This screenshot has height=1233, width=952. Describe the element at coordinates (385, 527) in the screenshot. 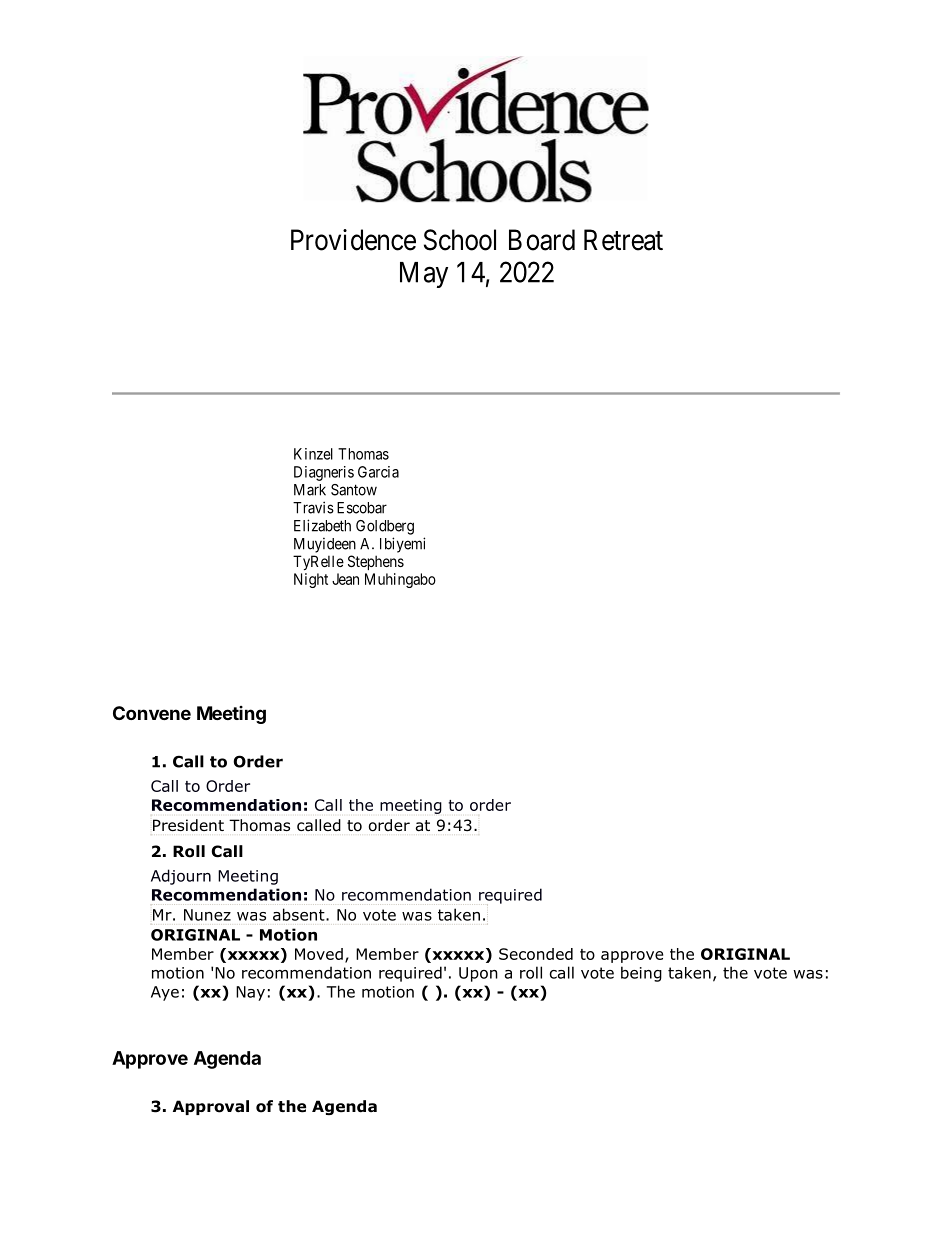

I see `Goldberg` at that location.
